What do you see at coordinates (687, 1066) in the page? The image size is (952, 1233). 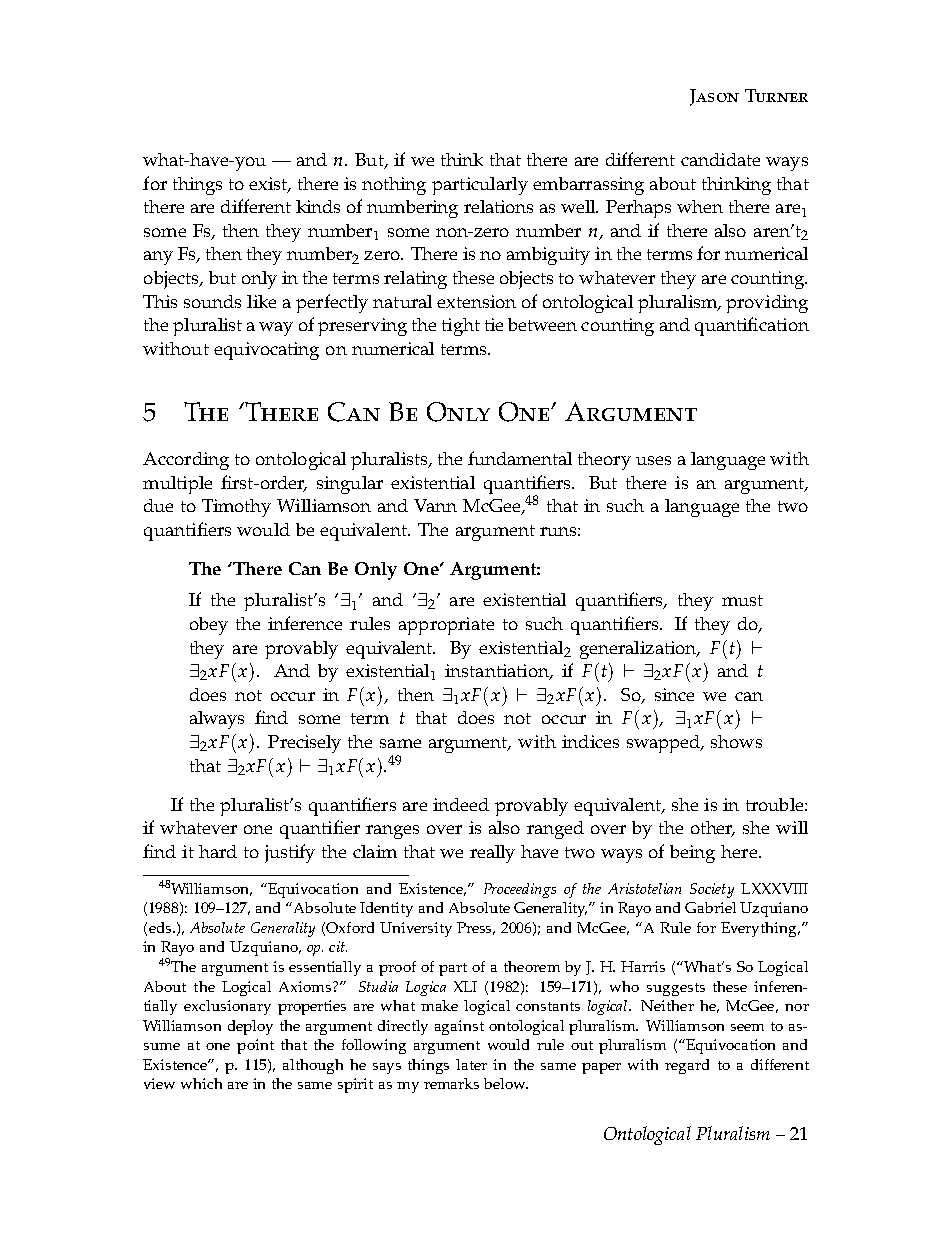 I see `regard` at bounding box center [687, 1066].
